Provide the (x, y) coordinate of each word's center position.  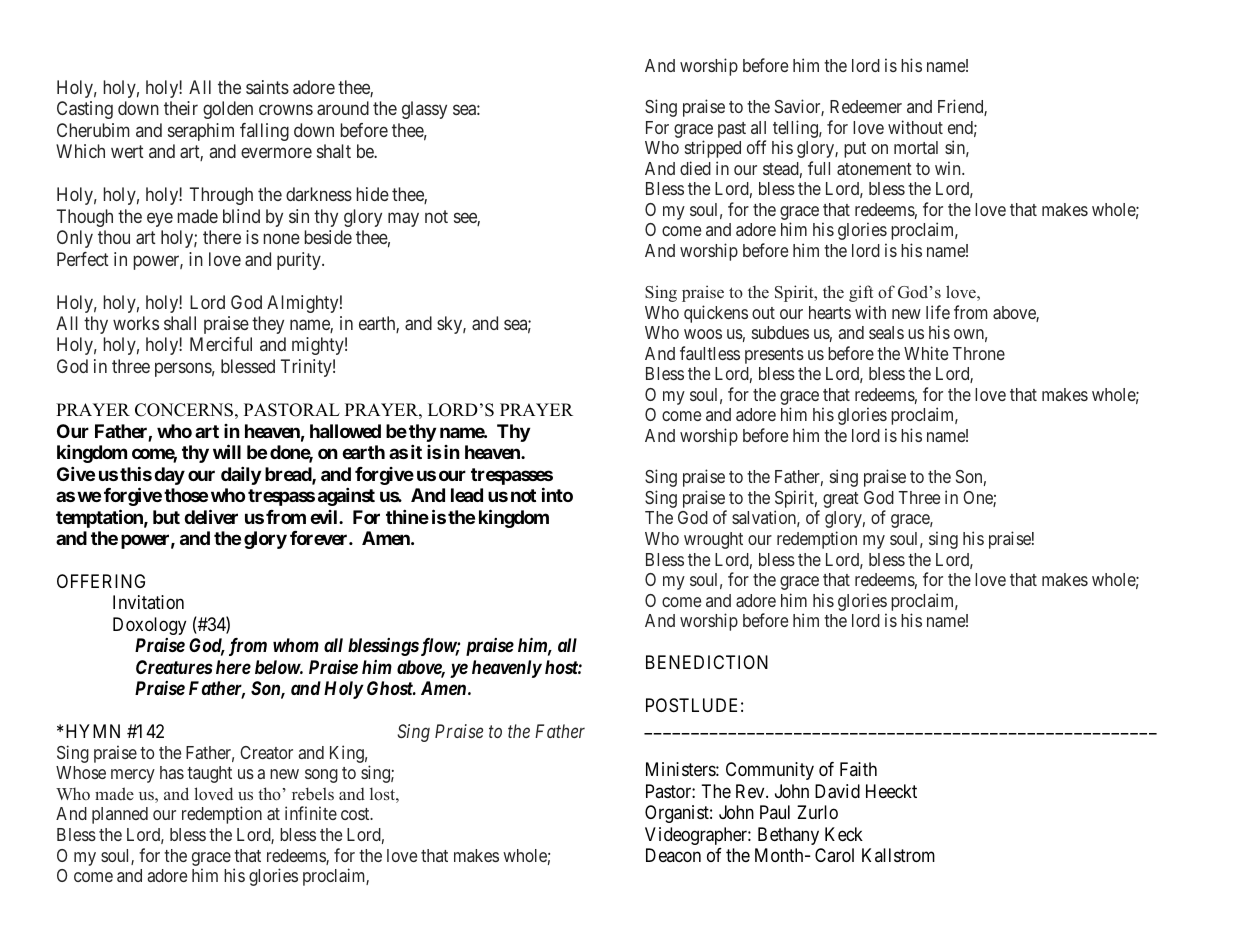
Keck (844, 834)
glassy (424, 110)
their (181, 108)
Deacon (673, 855)
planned (120, 815)
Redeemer (866, 106)
